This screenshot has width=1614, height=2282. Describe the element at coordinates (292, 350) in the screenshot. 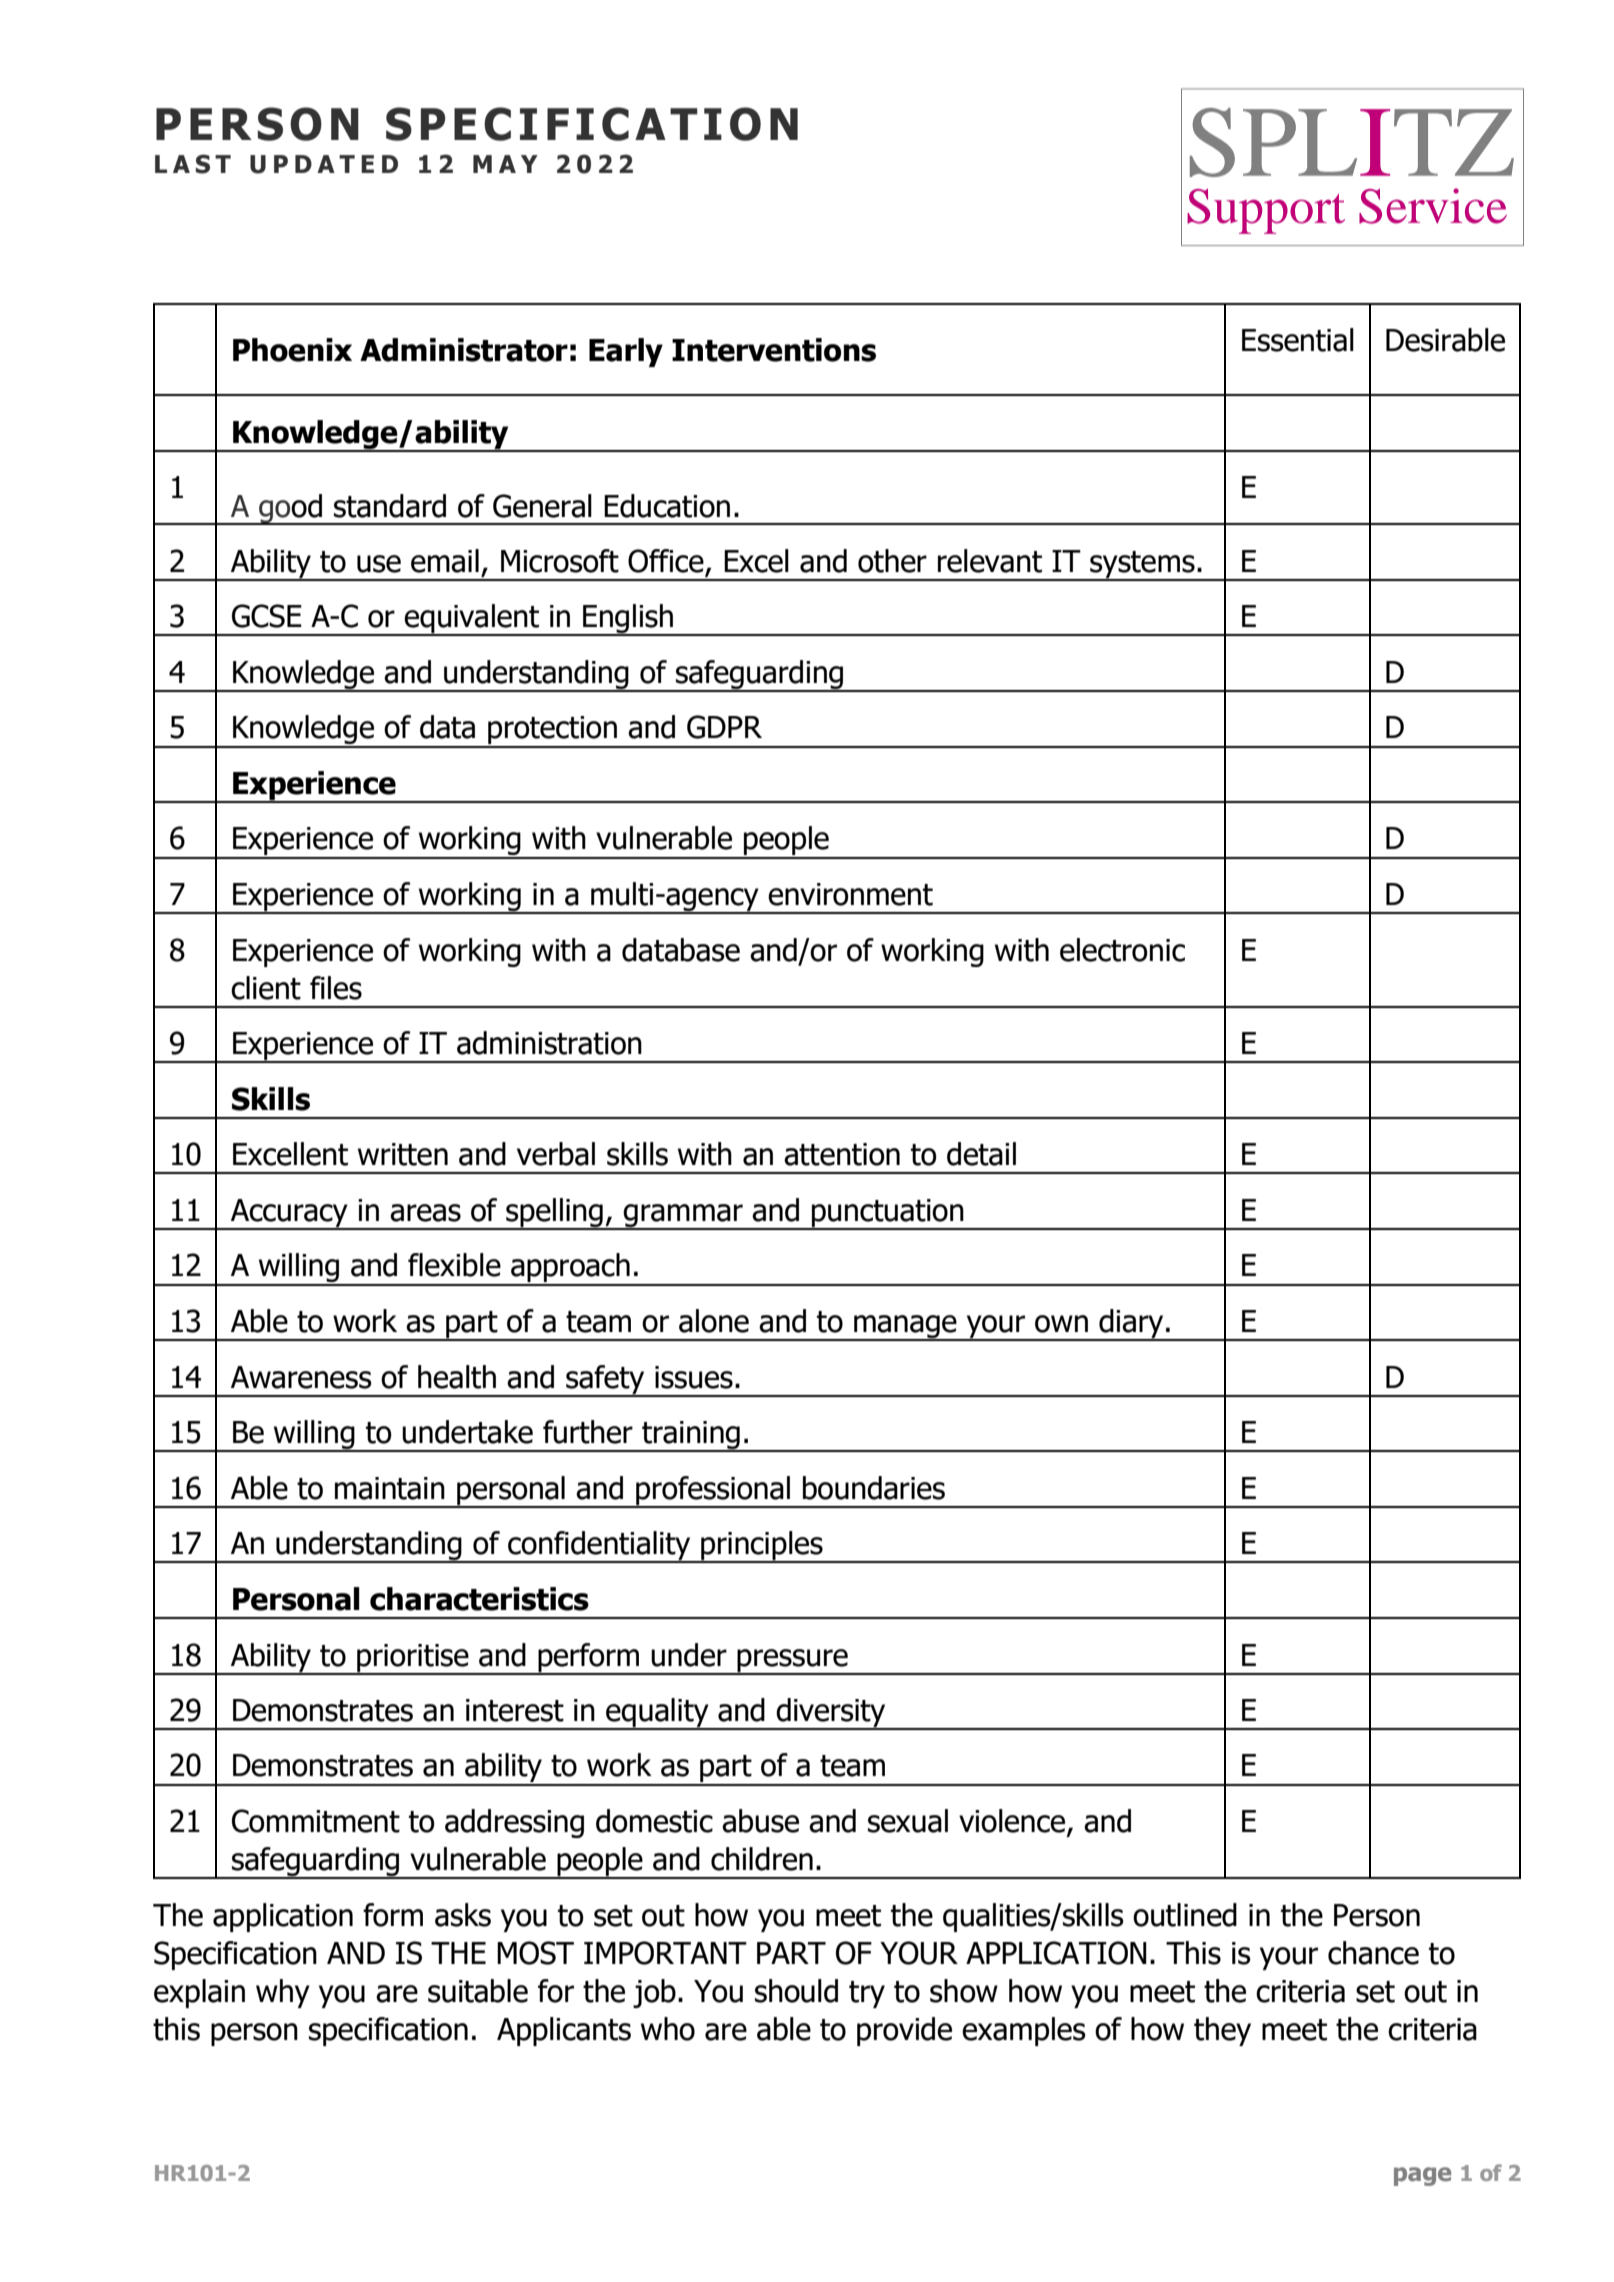

I see `Phoenix` at that location.
